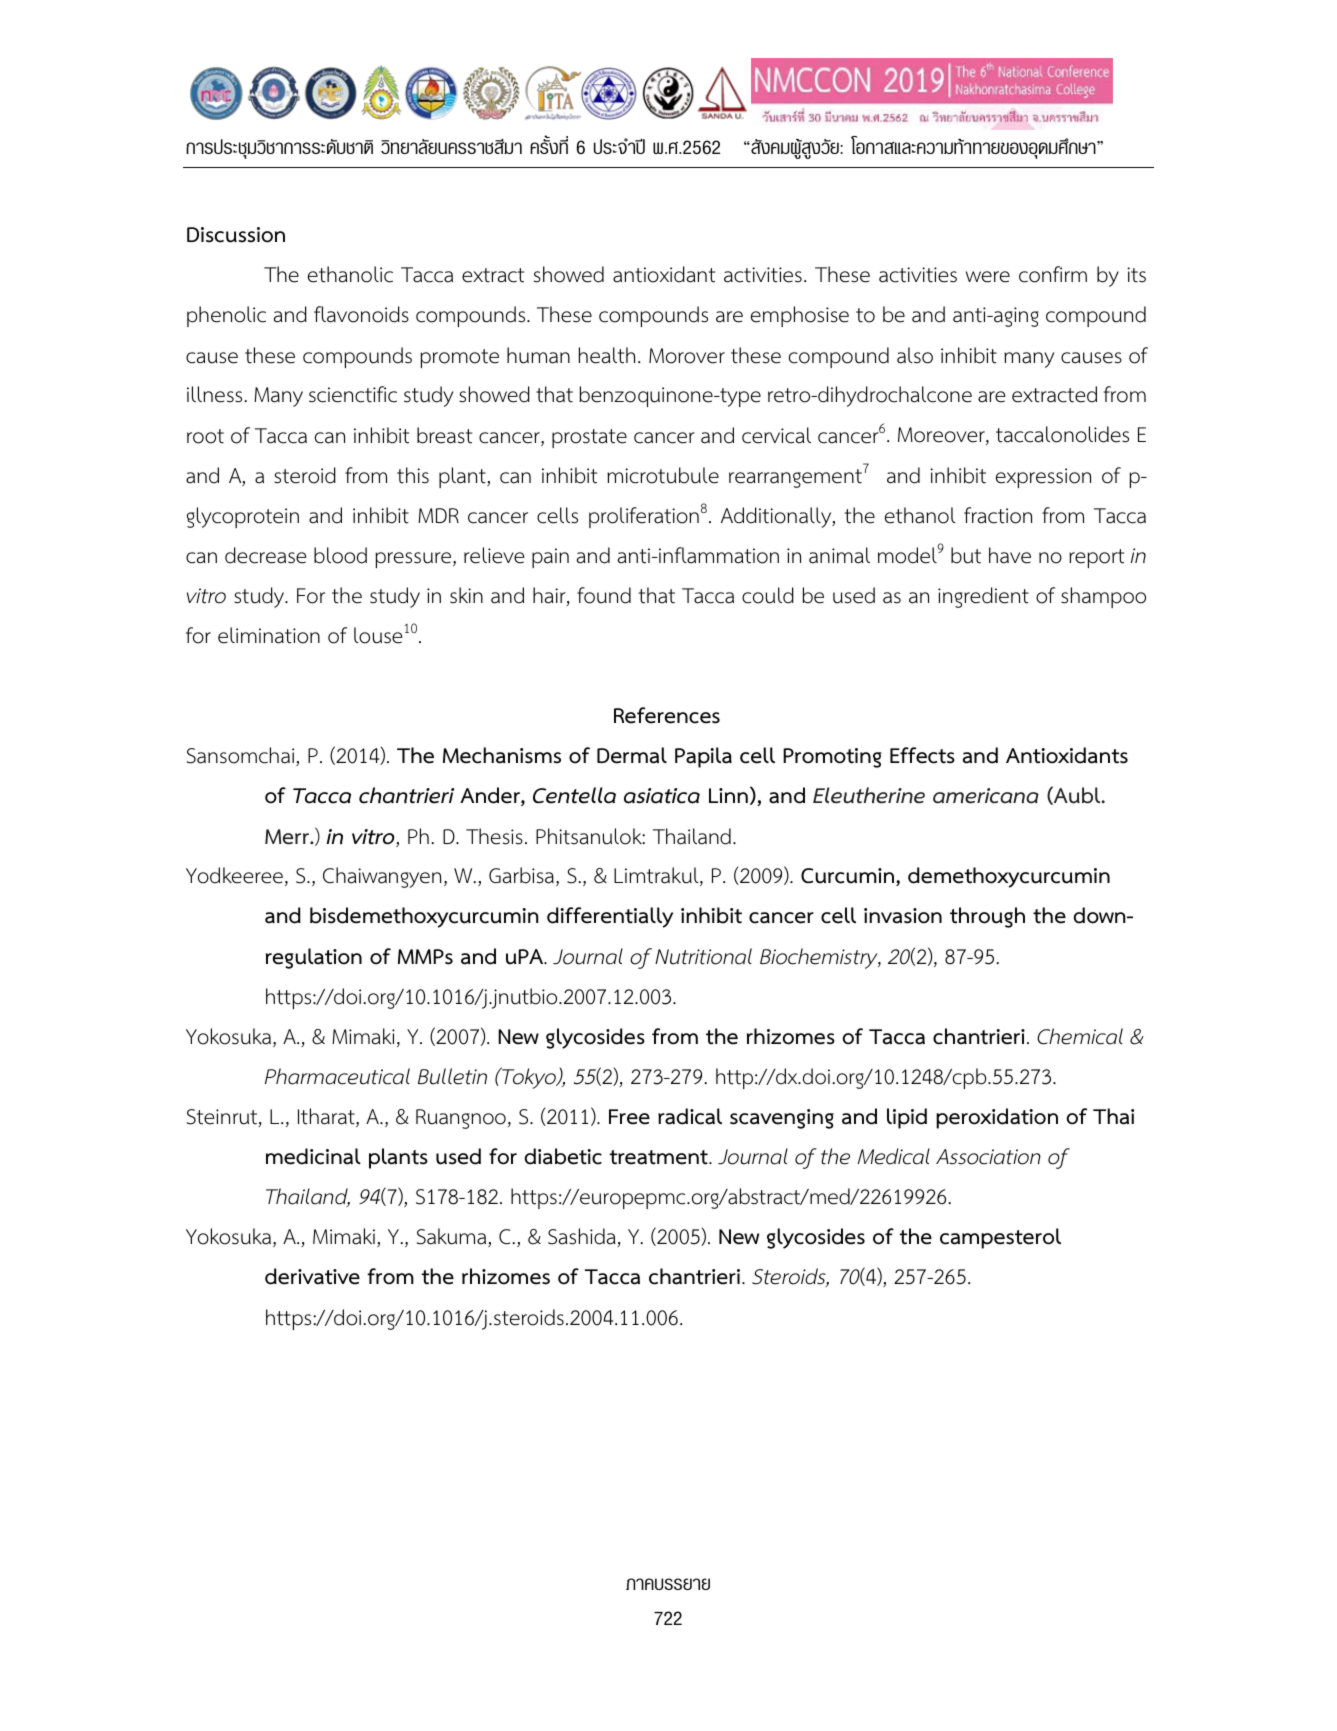 Image resolution: width=1337 pixels, height=1731 pixels. What do you see at coordinates (337, 1076) in the document?
I see `Pharmaceutical` at bounding box center [337, 1076].
